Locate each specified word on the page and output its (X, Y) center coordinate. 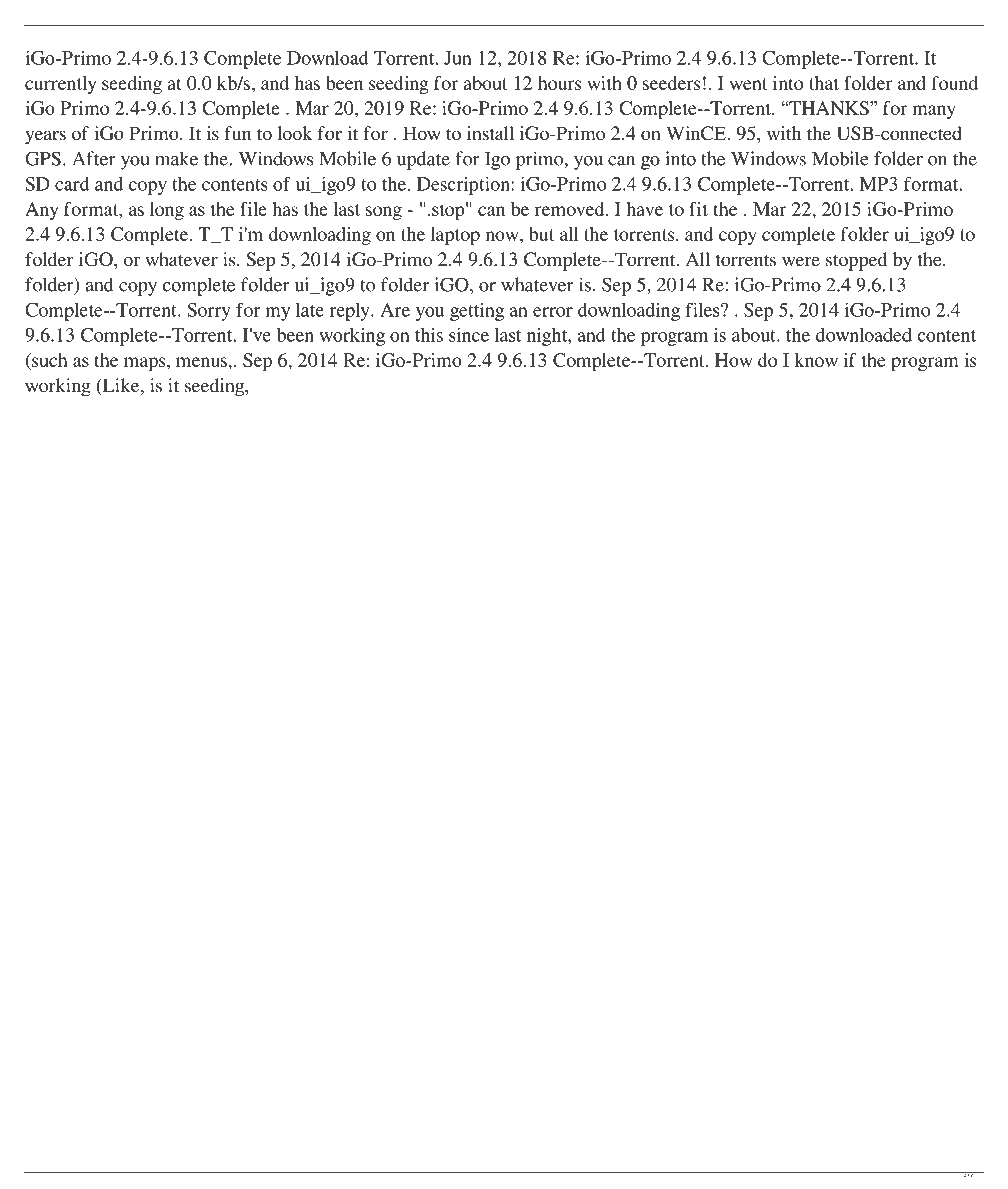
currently (61, 85)
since (469, 335)
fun (237, 133)
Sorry (209, 312)
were (801, 261)
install (490, 133)
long (167, 211)
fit (698, 209)
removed (571, 209)
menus (202, 362)
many (934, 112)
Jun (458, 58)
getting (477, 312)
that (824, 83)
